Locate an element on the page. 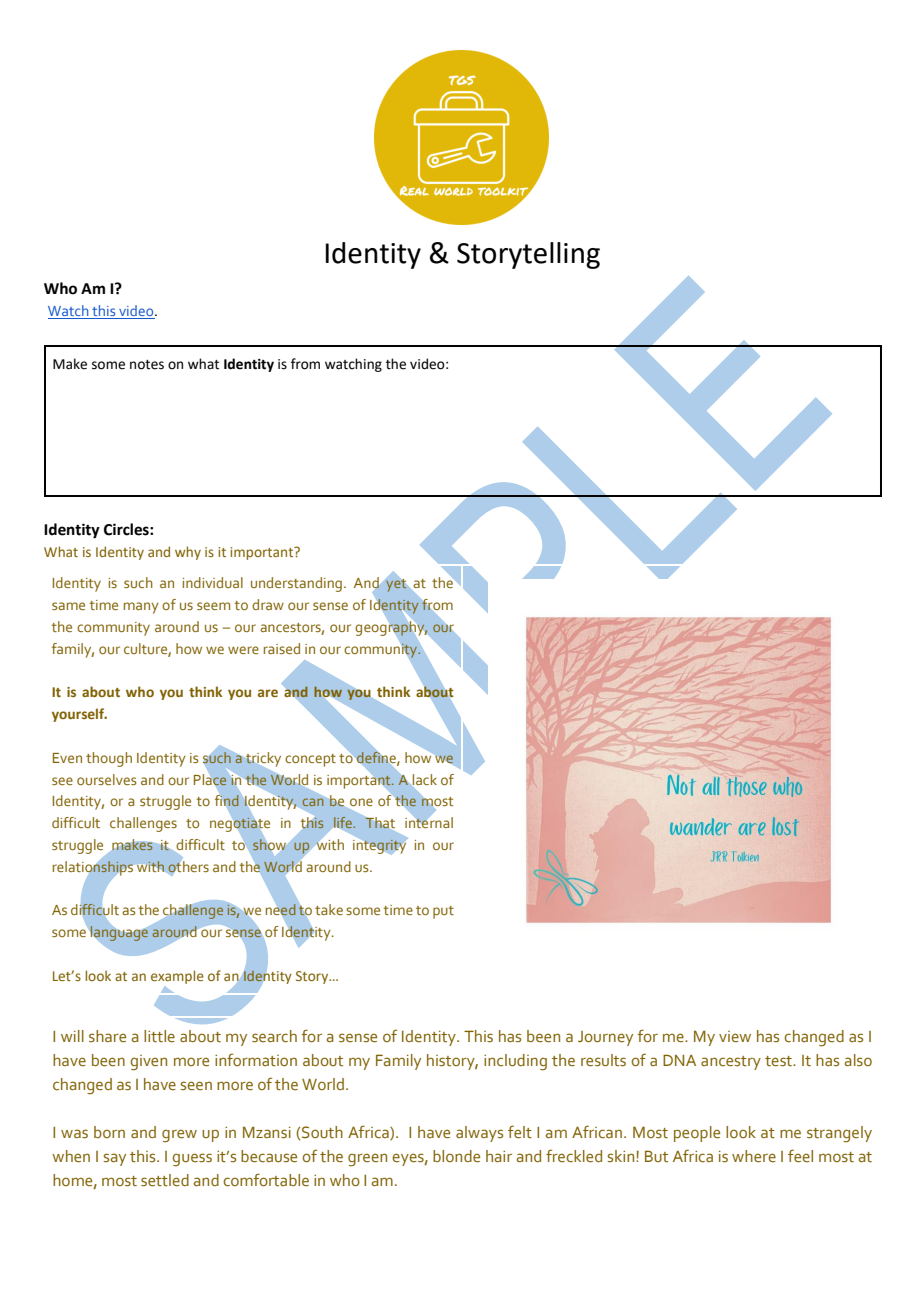 The height and width of the page is (1308, 924). understanding is located at coordinates (296, 584).
